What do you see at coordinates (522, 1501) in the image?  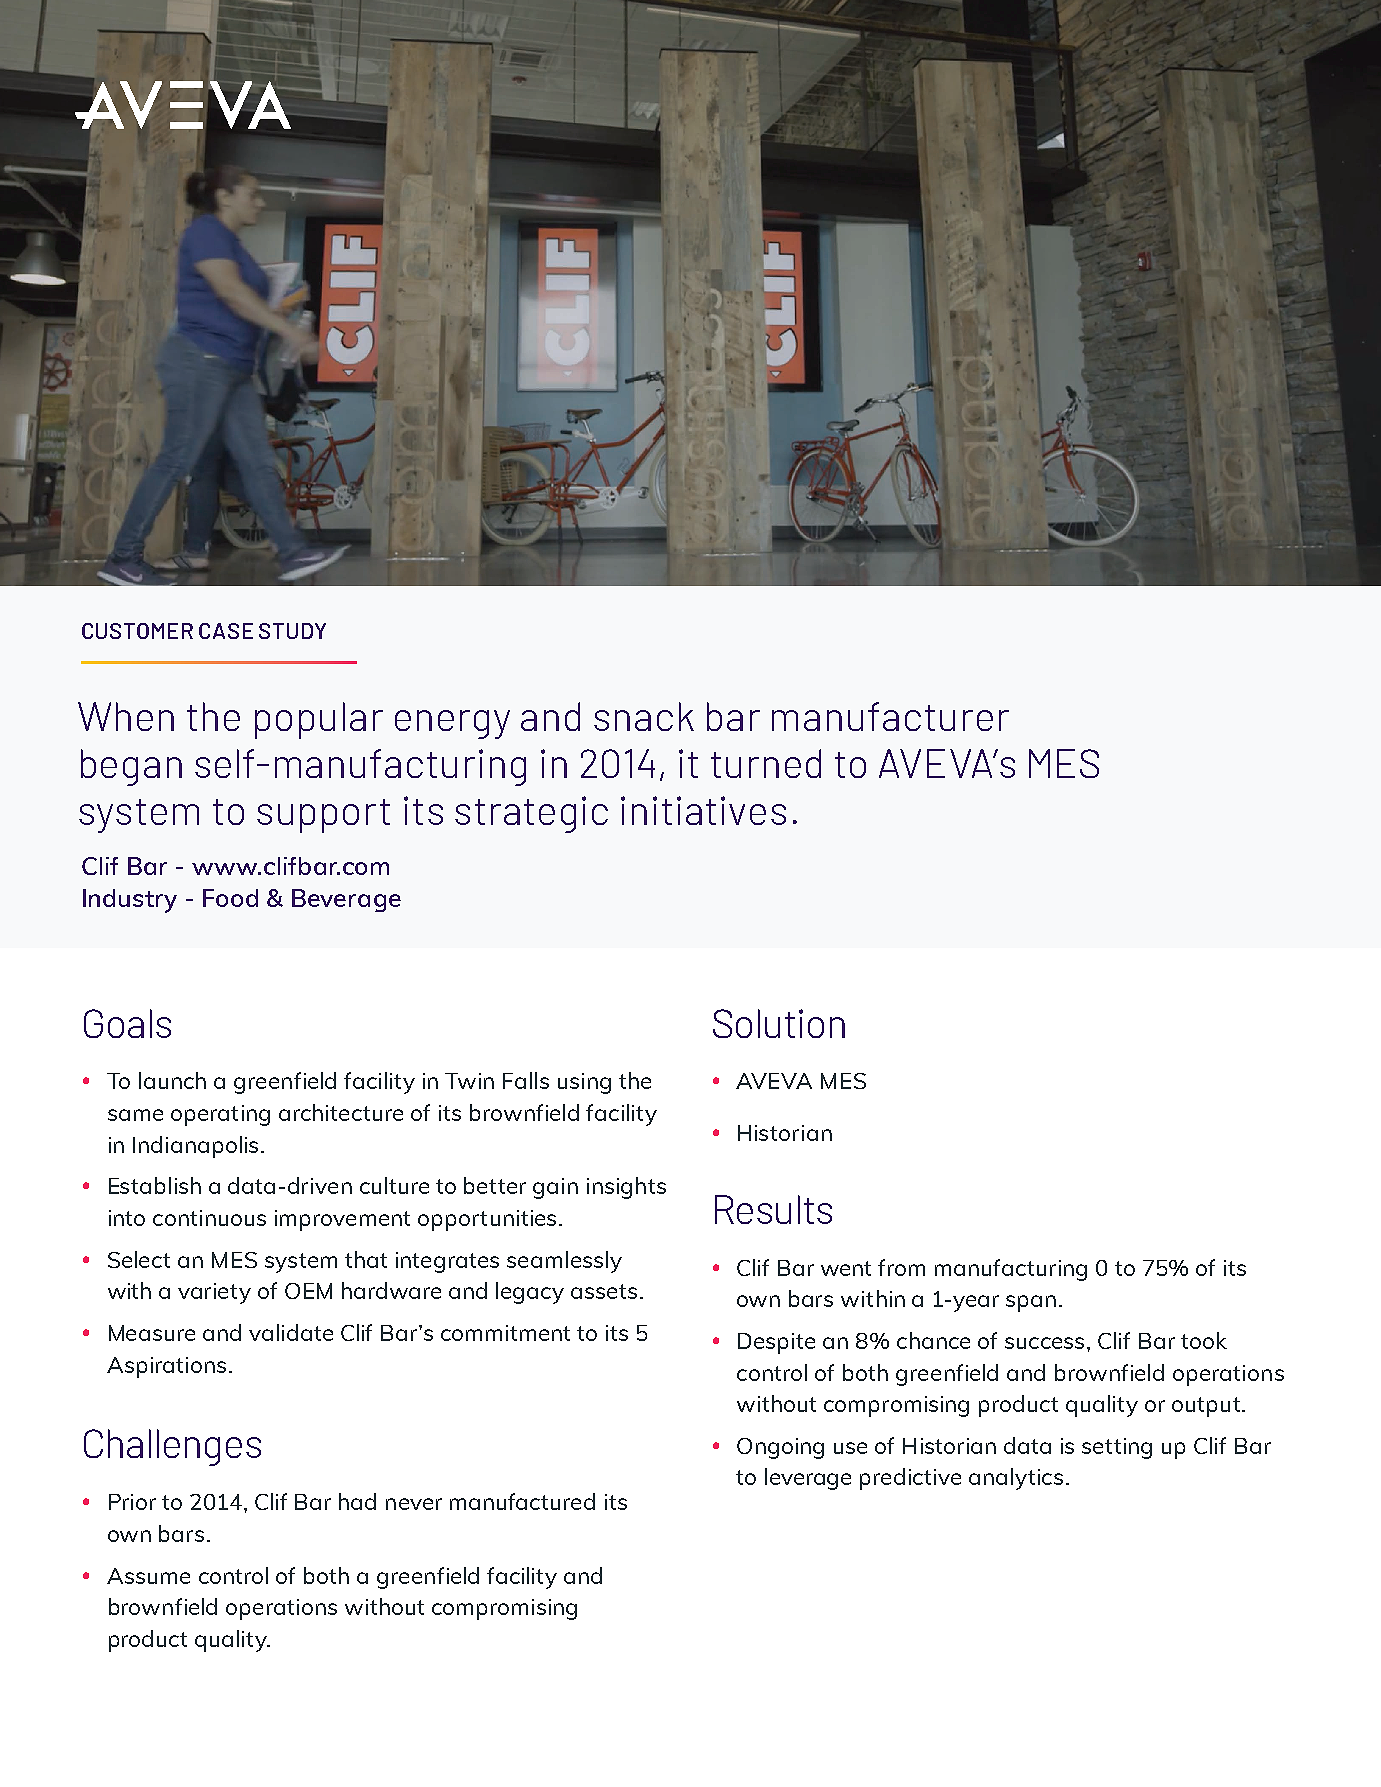 I see `manufactured` at bounding box center [522, 1501].
